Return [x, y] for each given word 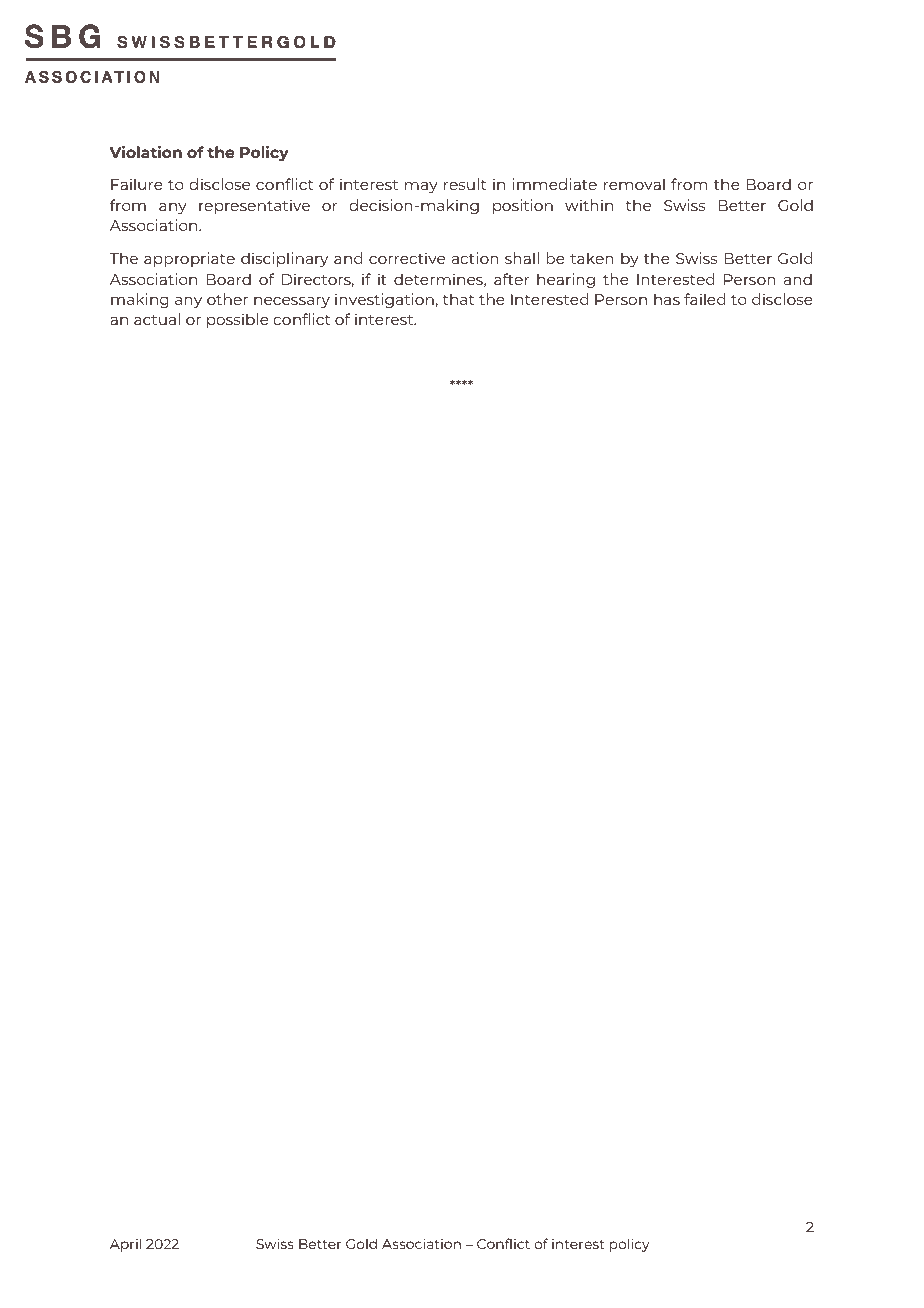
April [125, 1245]
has [667, 299]
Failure [137, 184]
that [458, 299]
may [421, 187]
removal [634, 184]
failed [705, 299]
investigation [384, 300]
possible [238, 320]
